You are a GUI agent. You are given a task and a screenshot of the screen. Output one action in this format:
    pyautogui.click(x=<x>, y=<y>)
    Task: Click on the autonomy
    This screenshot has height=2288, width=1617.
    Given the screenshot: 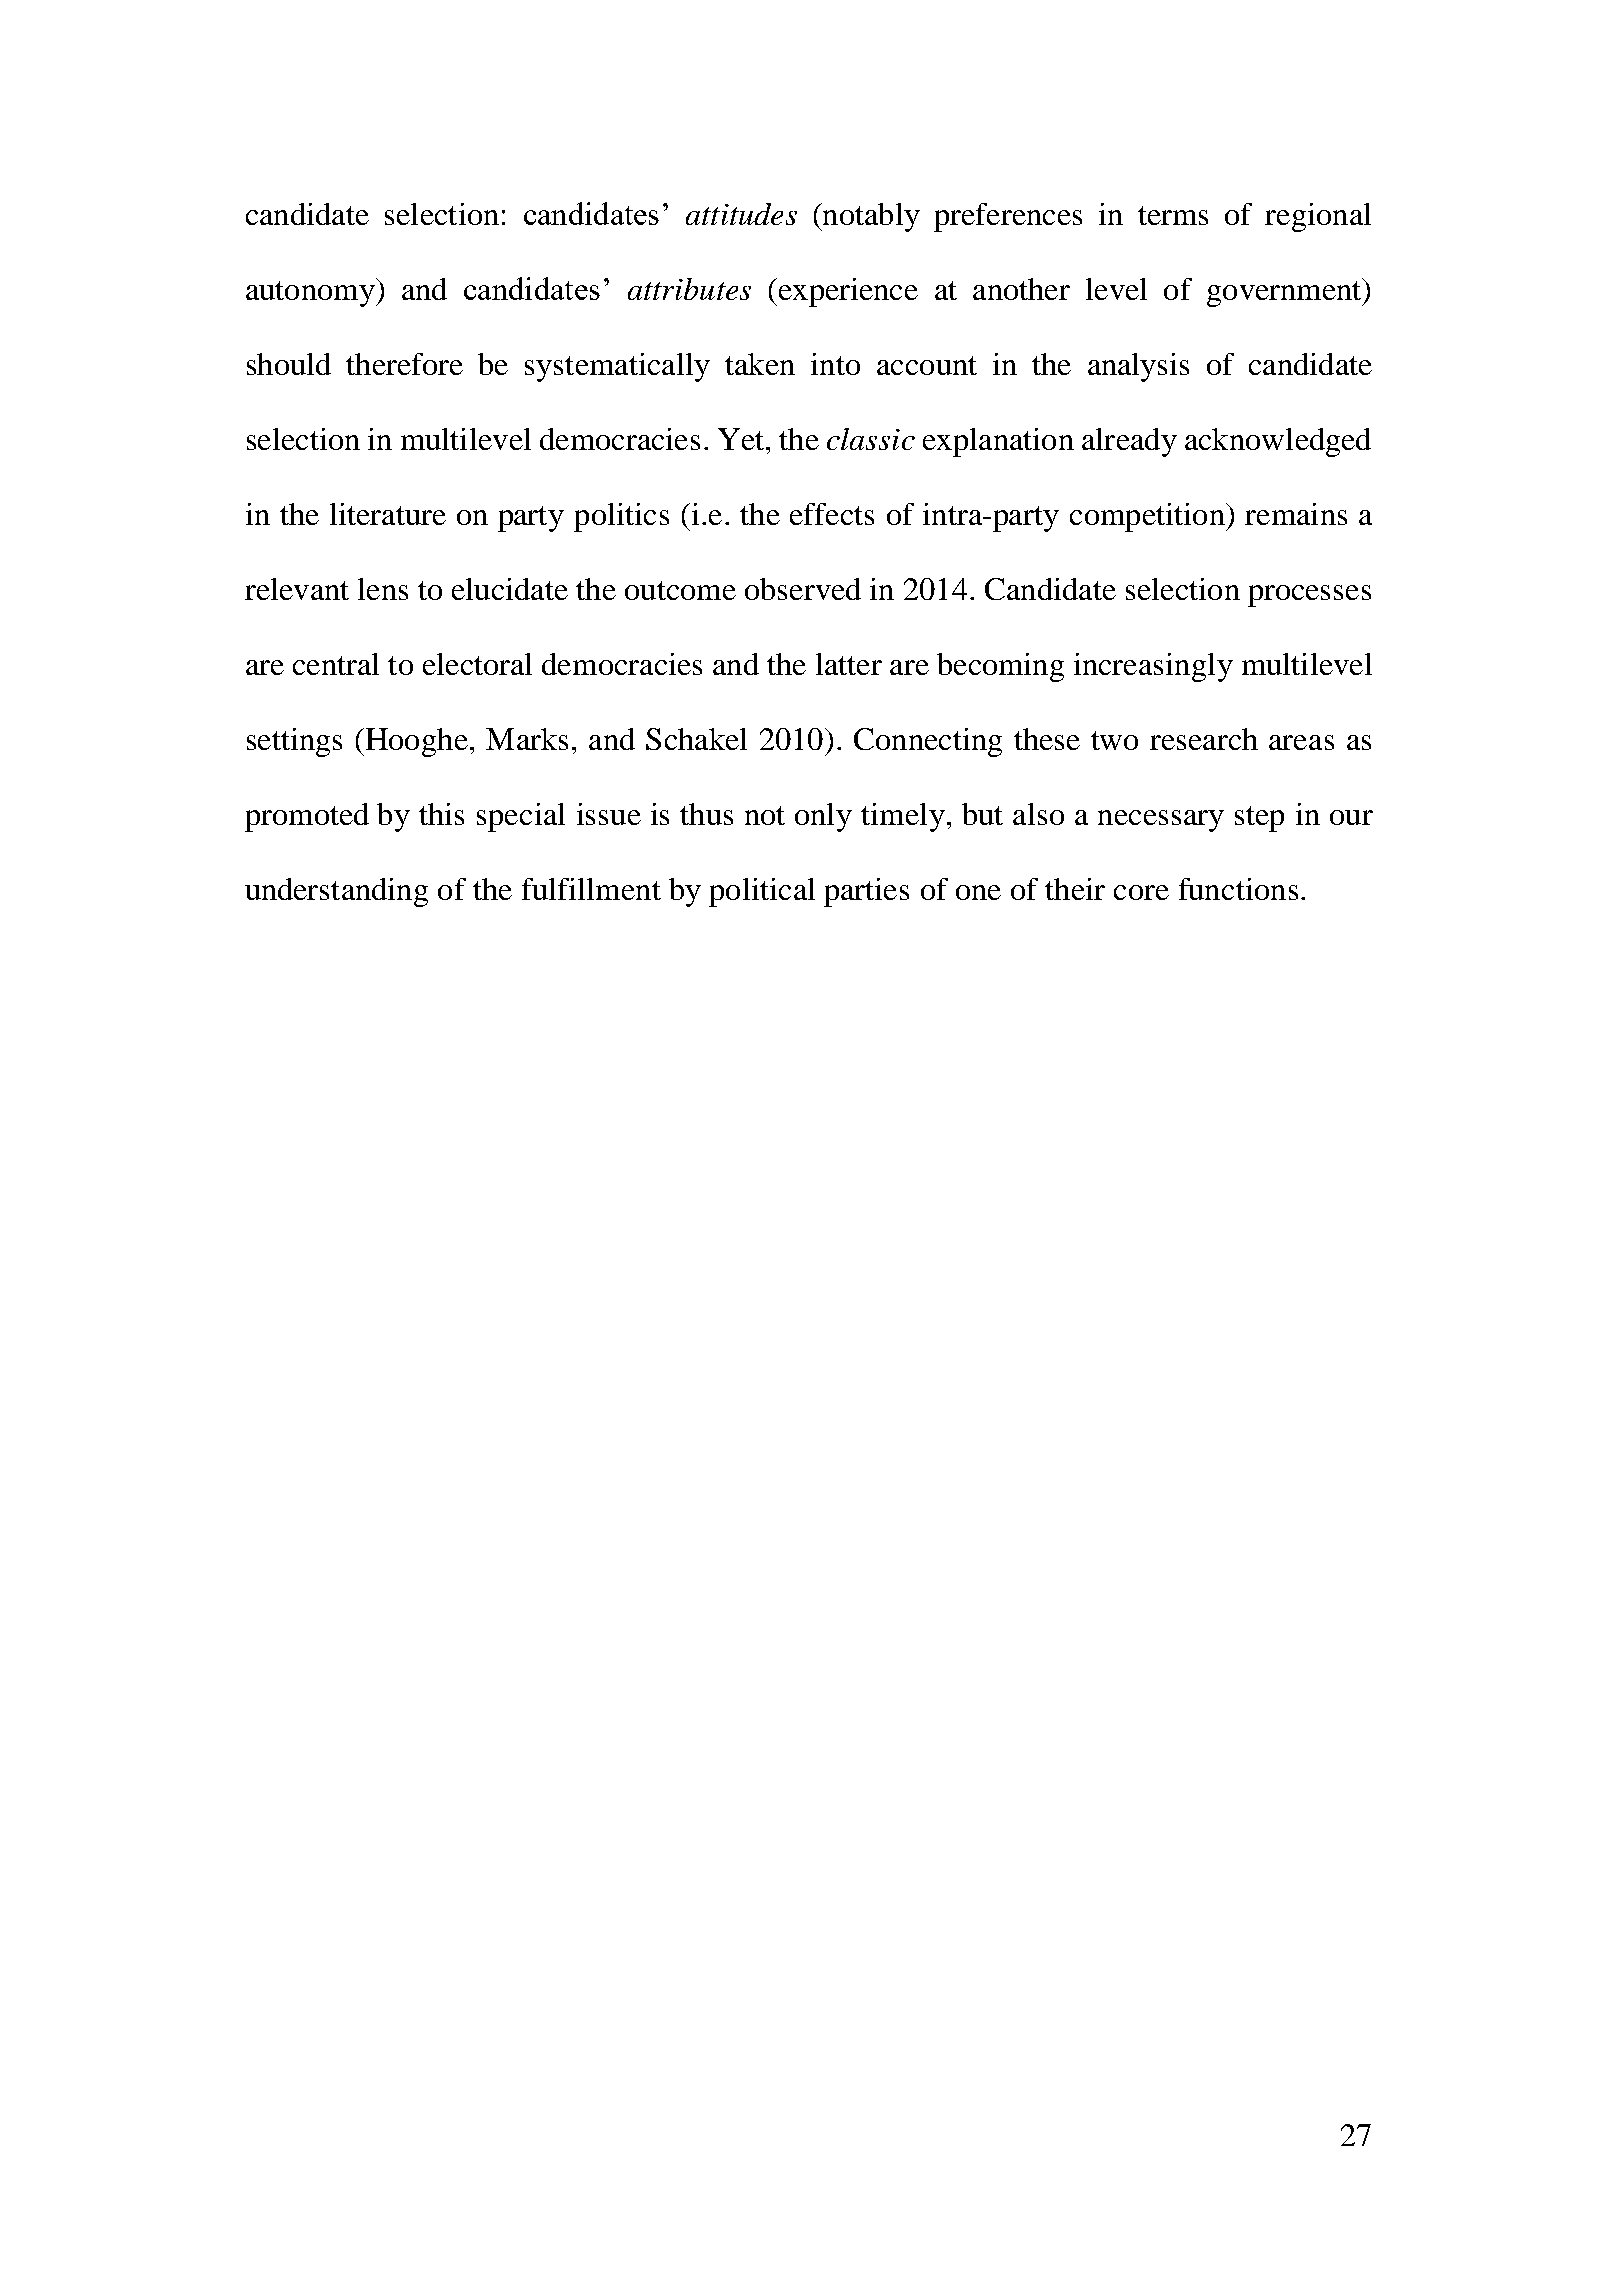 What is the action you would take?
    pyautogui.click(x=311, y=294)
